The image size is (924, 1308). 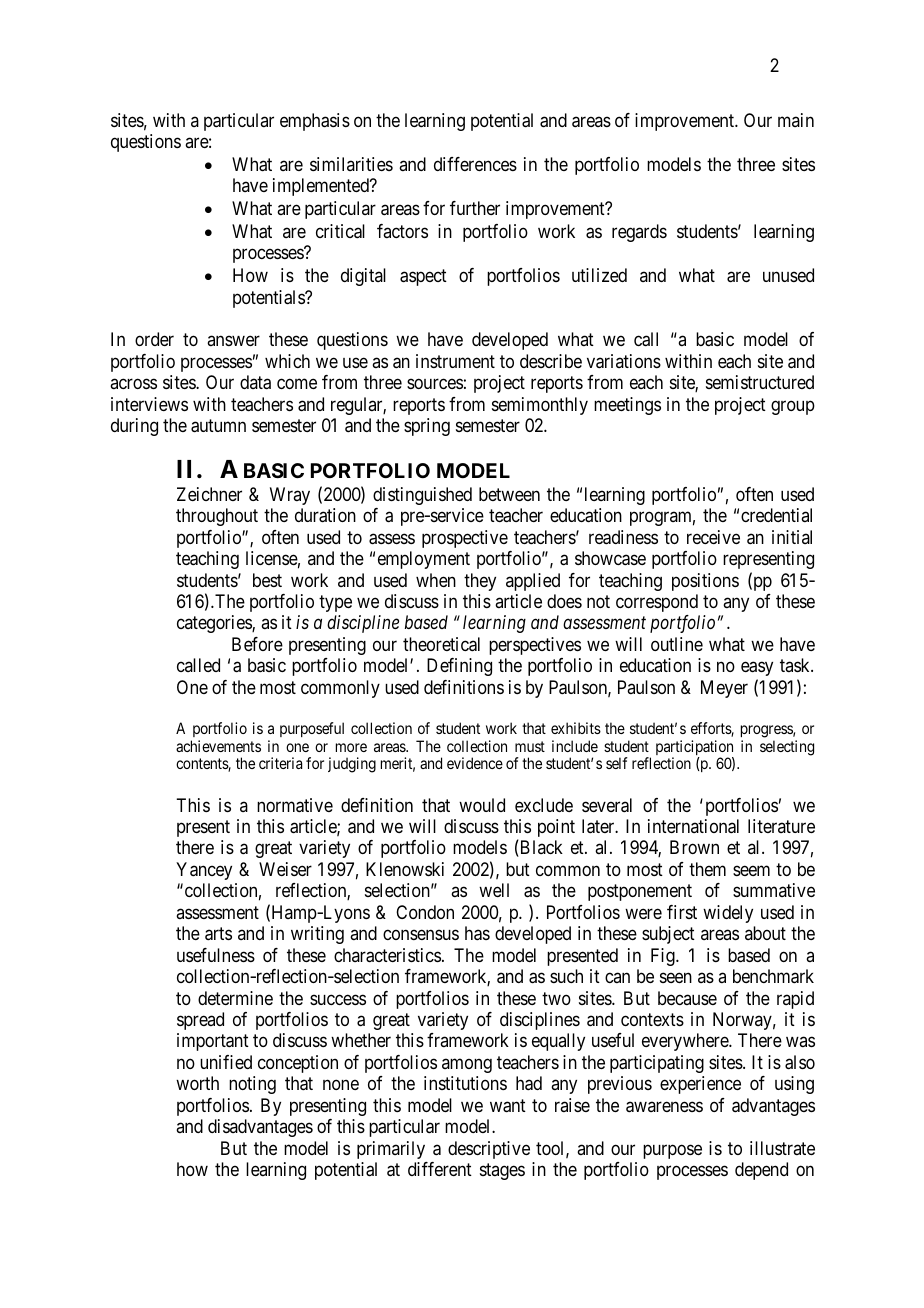 I want to click on descriptive, so click(x=489, y=1150).
